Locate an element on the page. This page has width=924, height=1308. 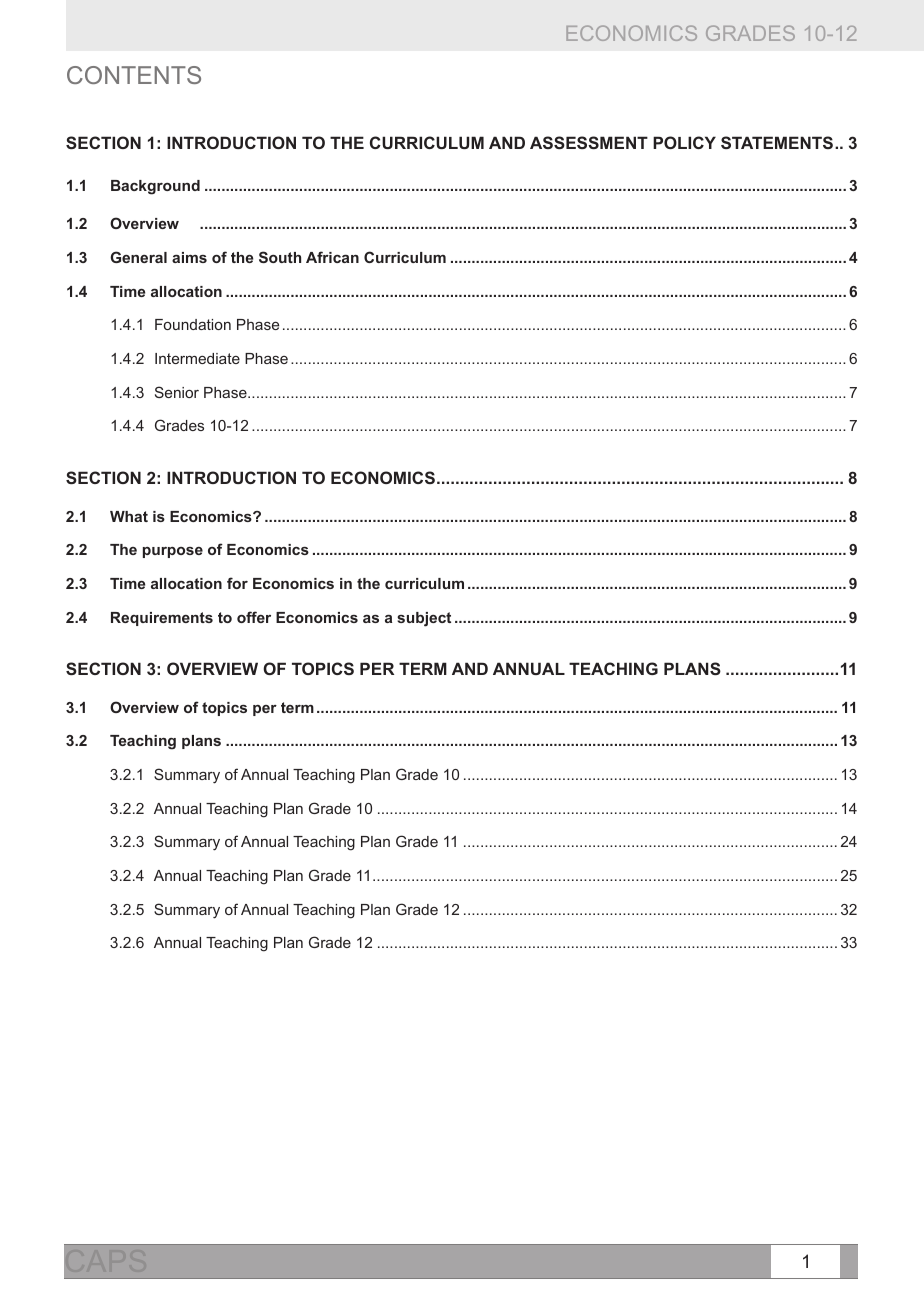
ASSESSMENT is located at coordinates (589, 142).
